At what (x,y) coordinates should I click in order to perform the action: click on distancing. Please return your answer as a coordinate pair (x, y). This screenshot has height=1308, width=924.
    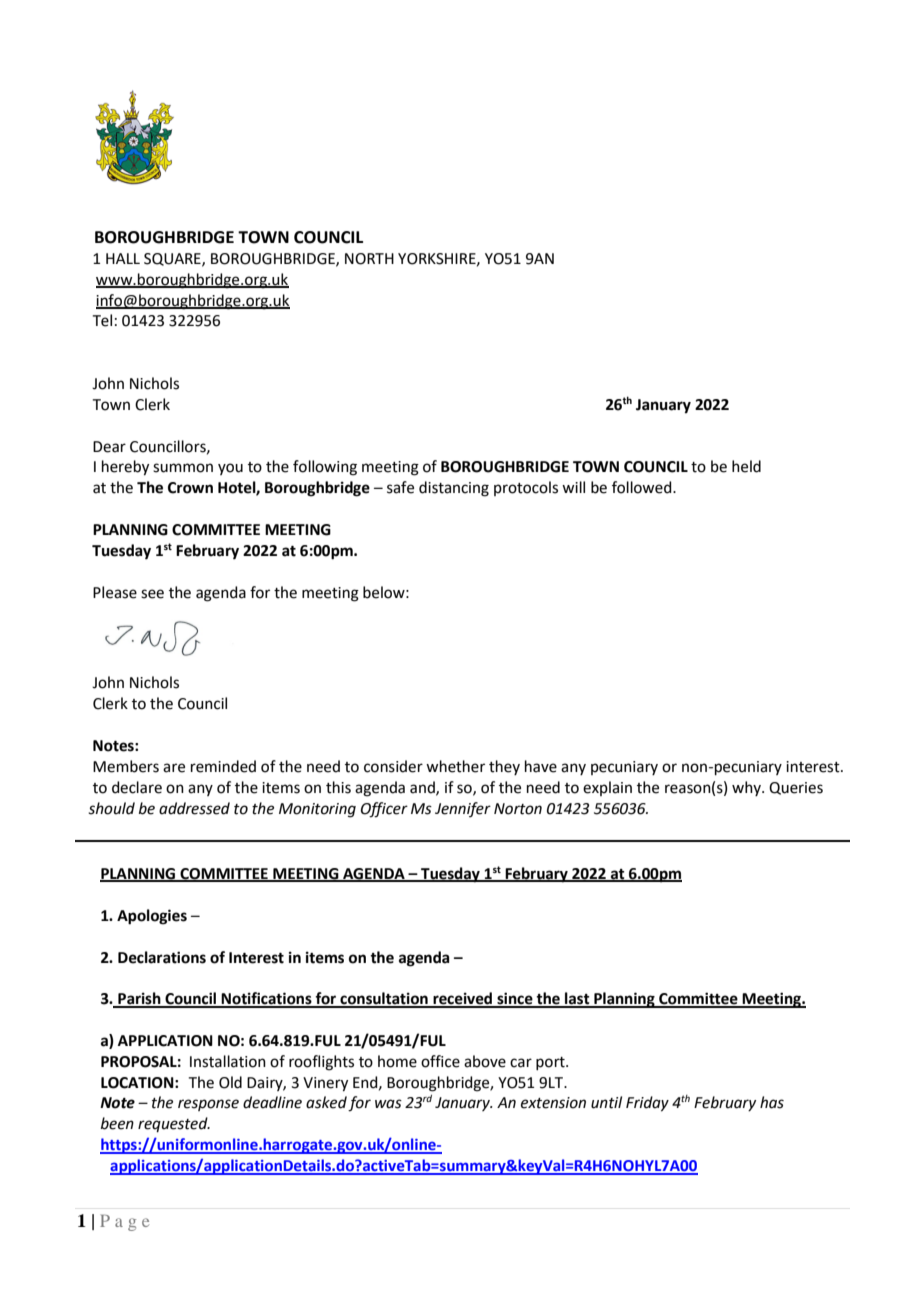
    Looking at the image, I should click on (454, 489).
